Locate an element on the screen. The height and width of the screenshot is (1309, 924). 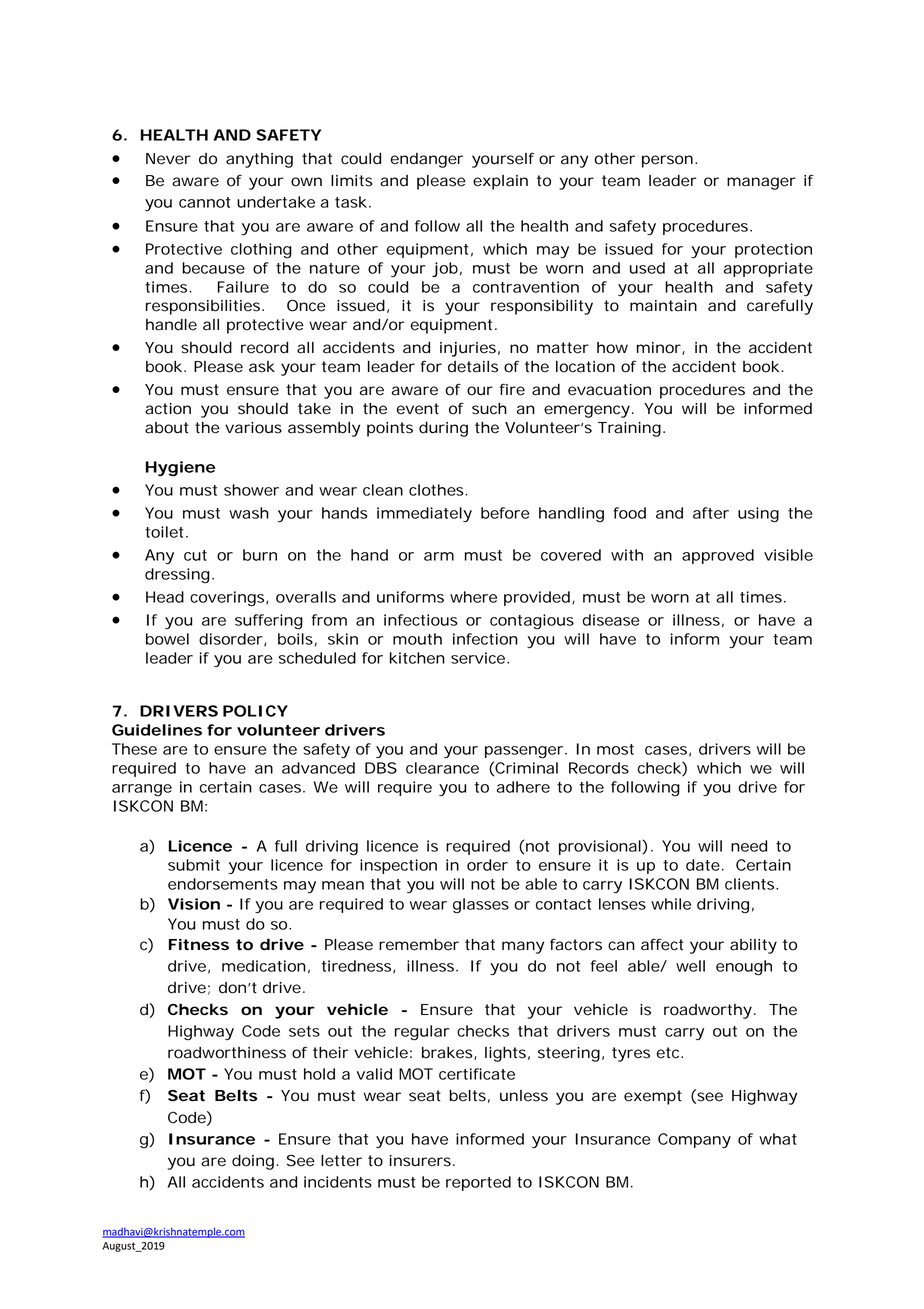
doing is located at coordinates (253, 1162).
